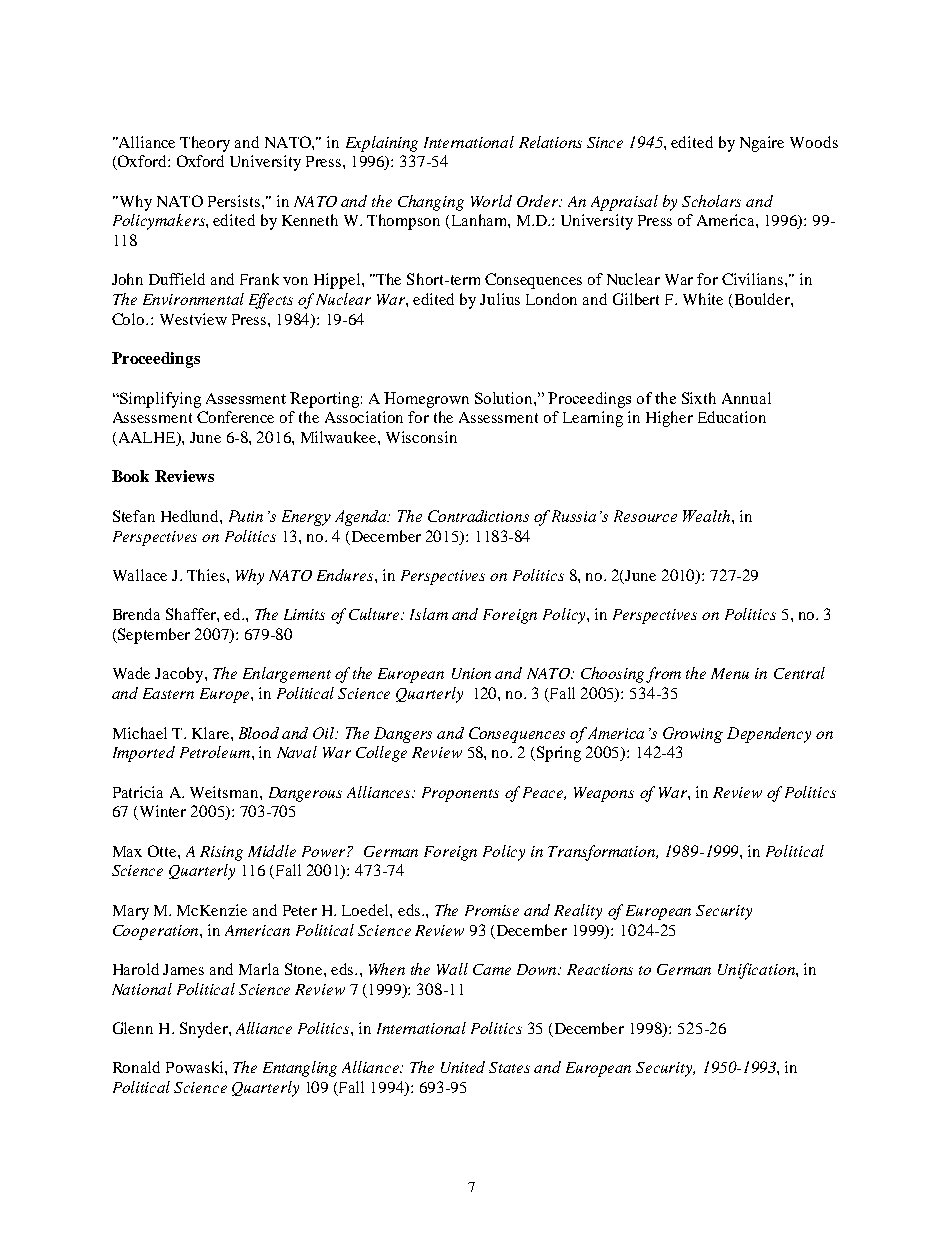 This screenshot has height=1233, width=952. I want to click on Education, so click(732, 417).
